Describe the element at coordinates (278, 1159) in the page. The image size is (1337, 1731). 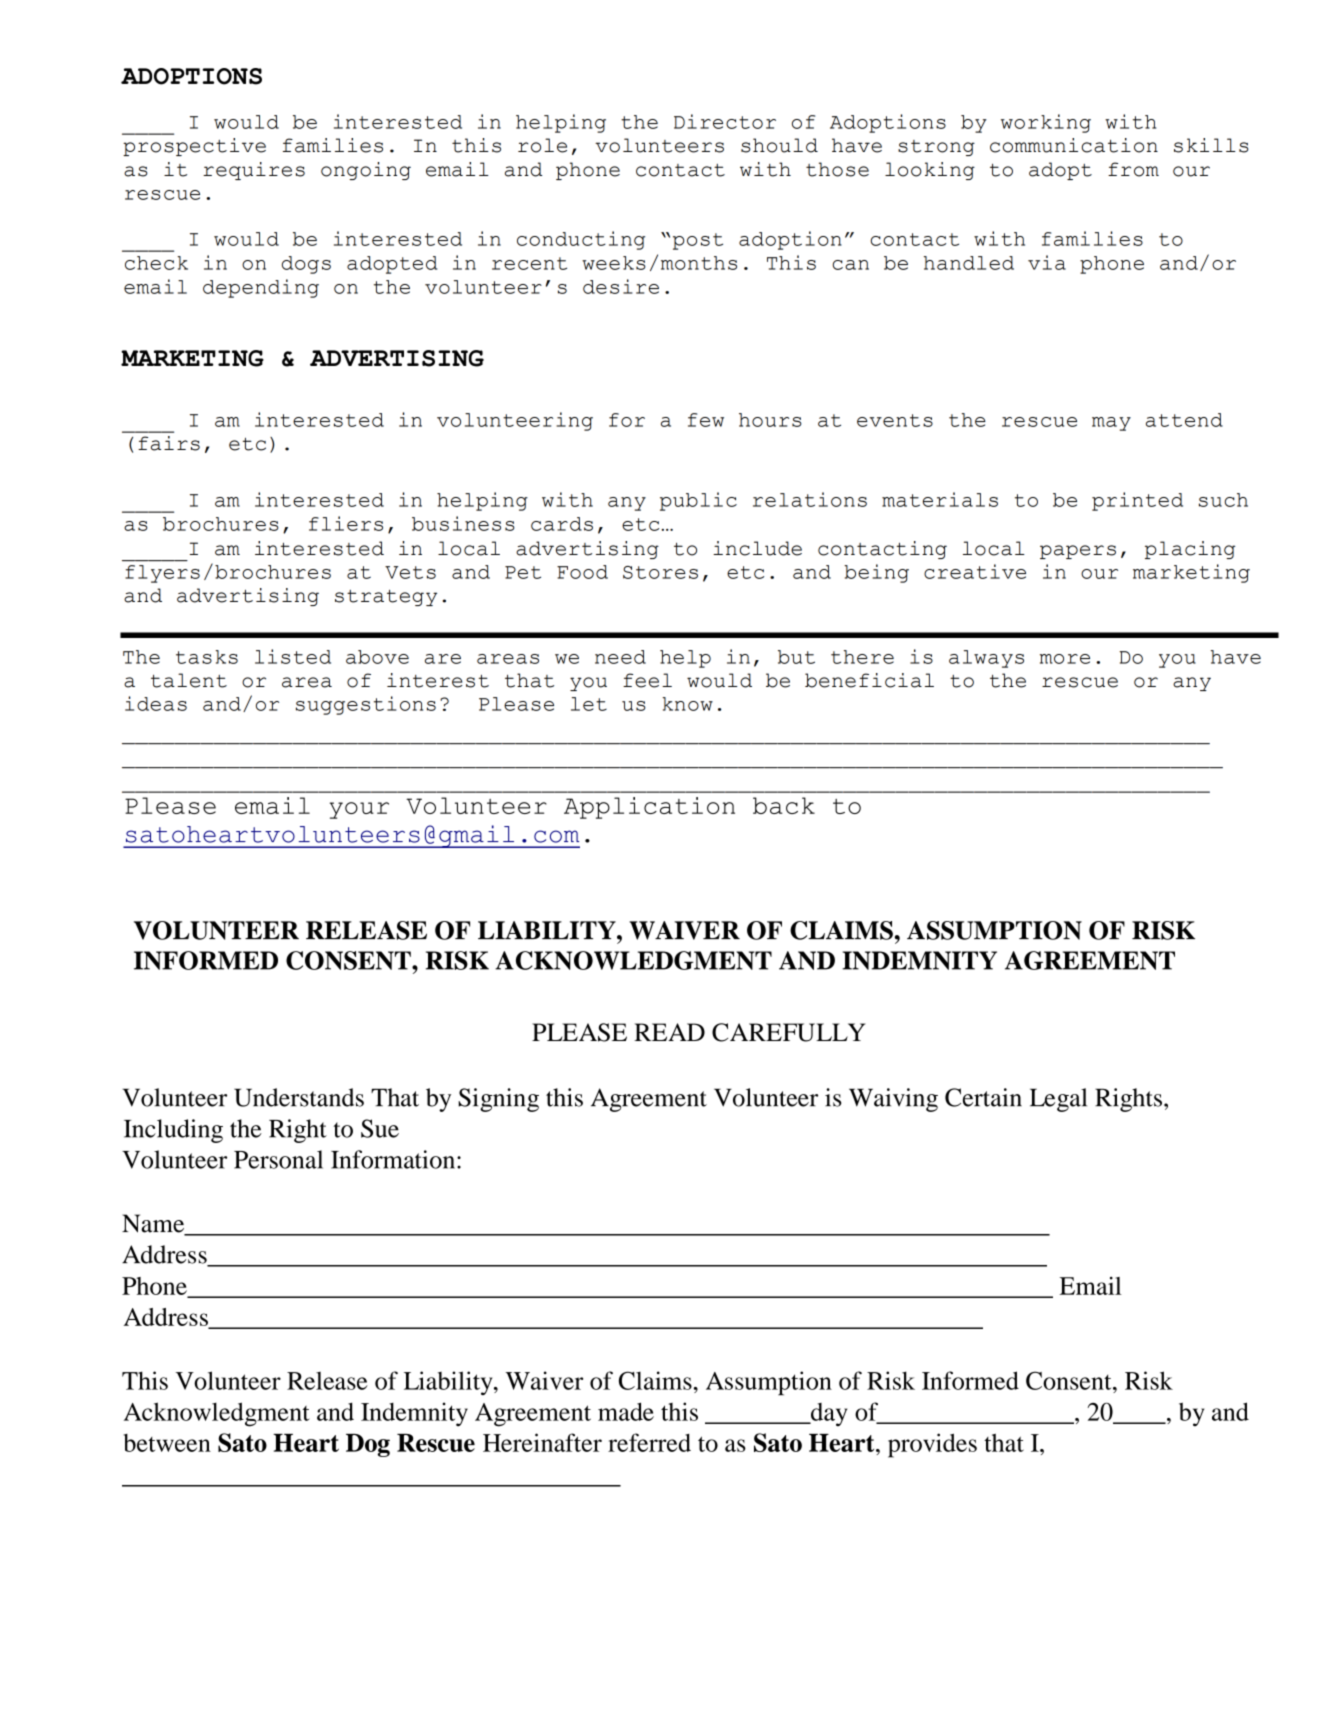
I see `Personal` at that location.
